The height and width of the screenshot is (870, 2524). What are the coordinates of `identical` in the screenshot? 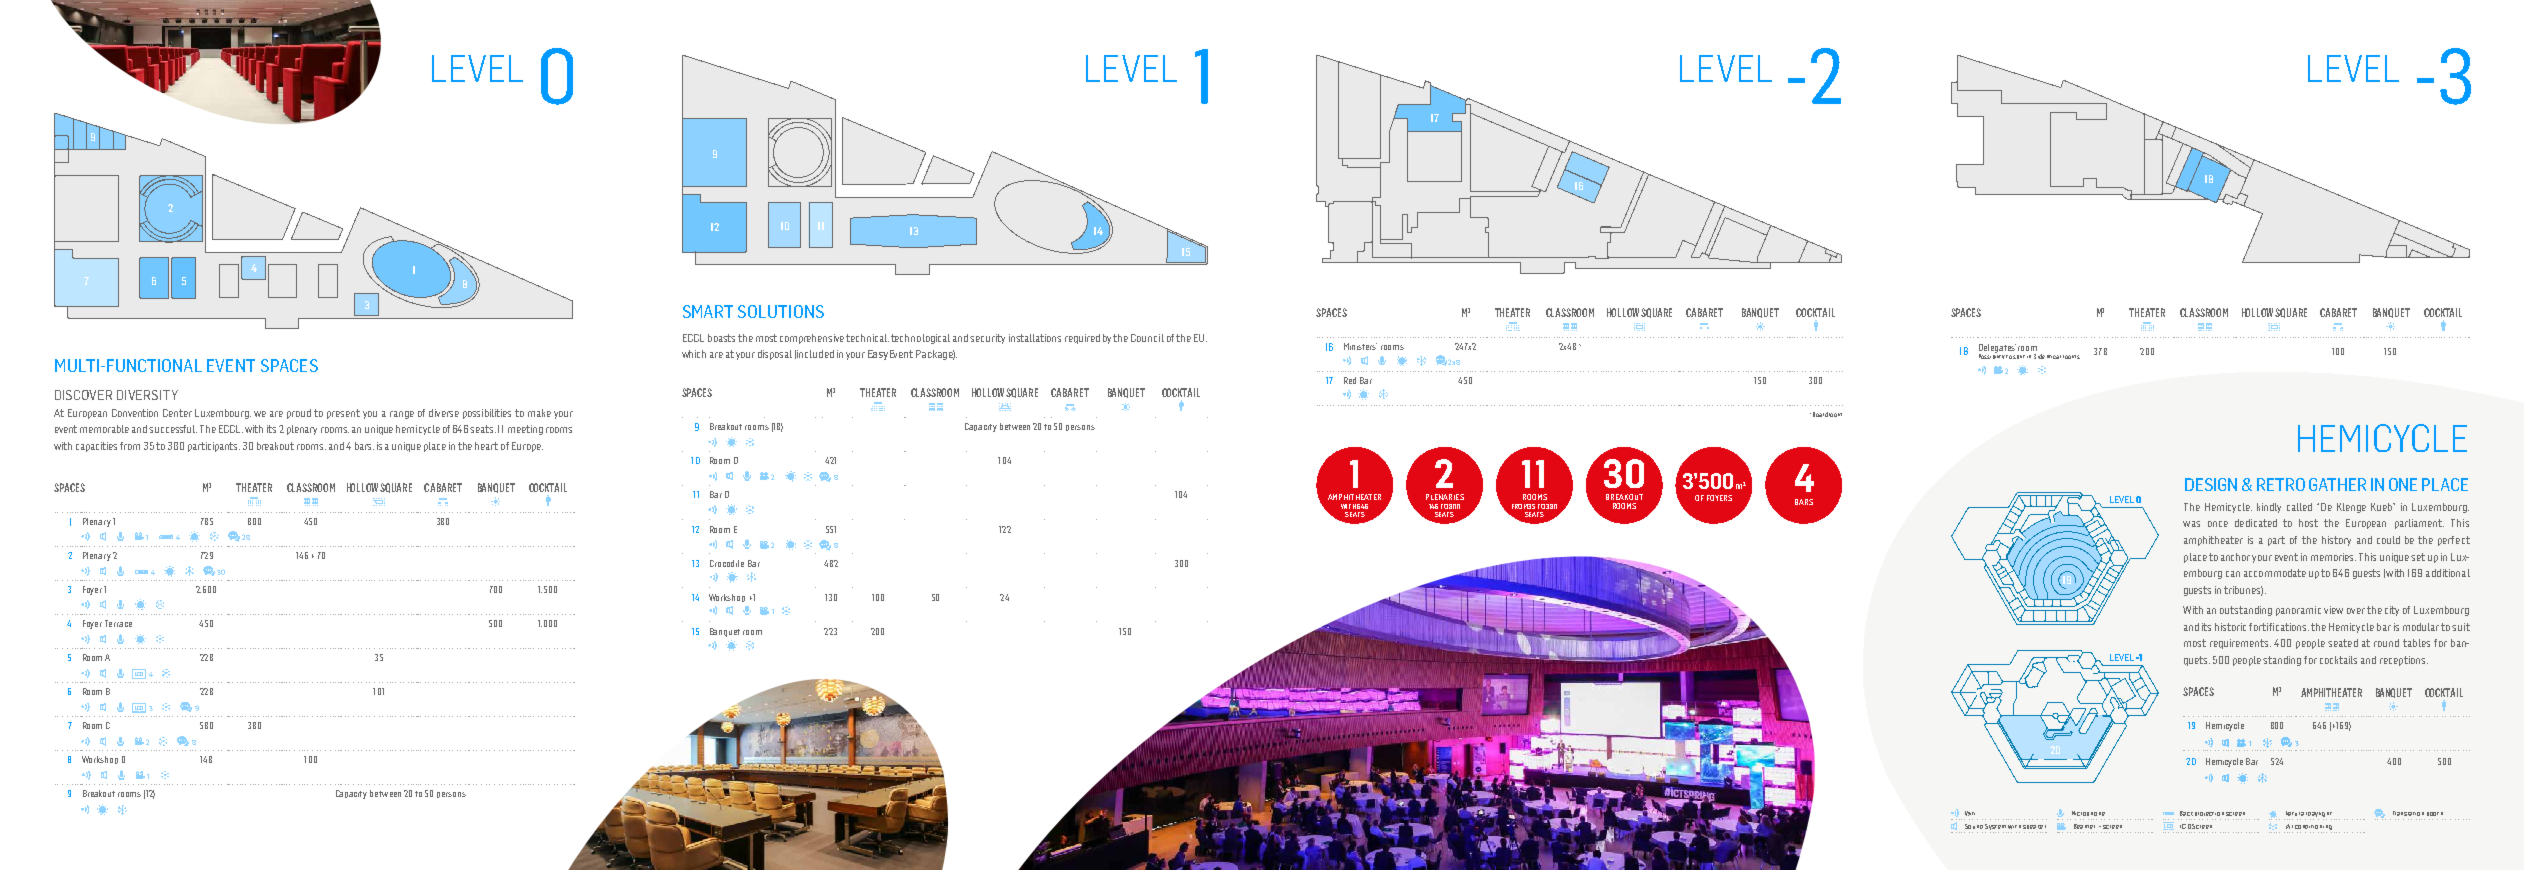 It's located at (2049, 356).
